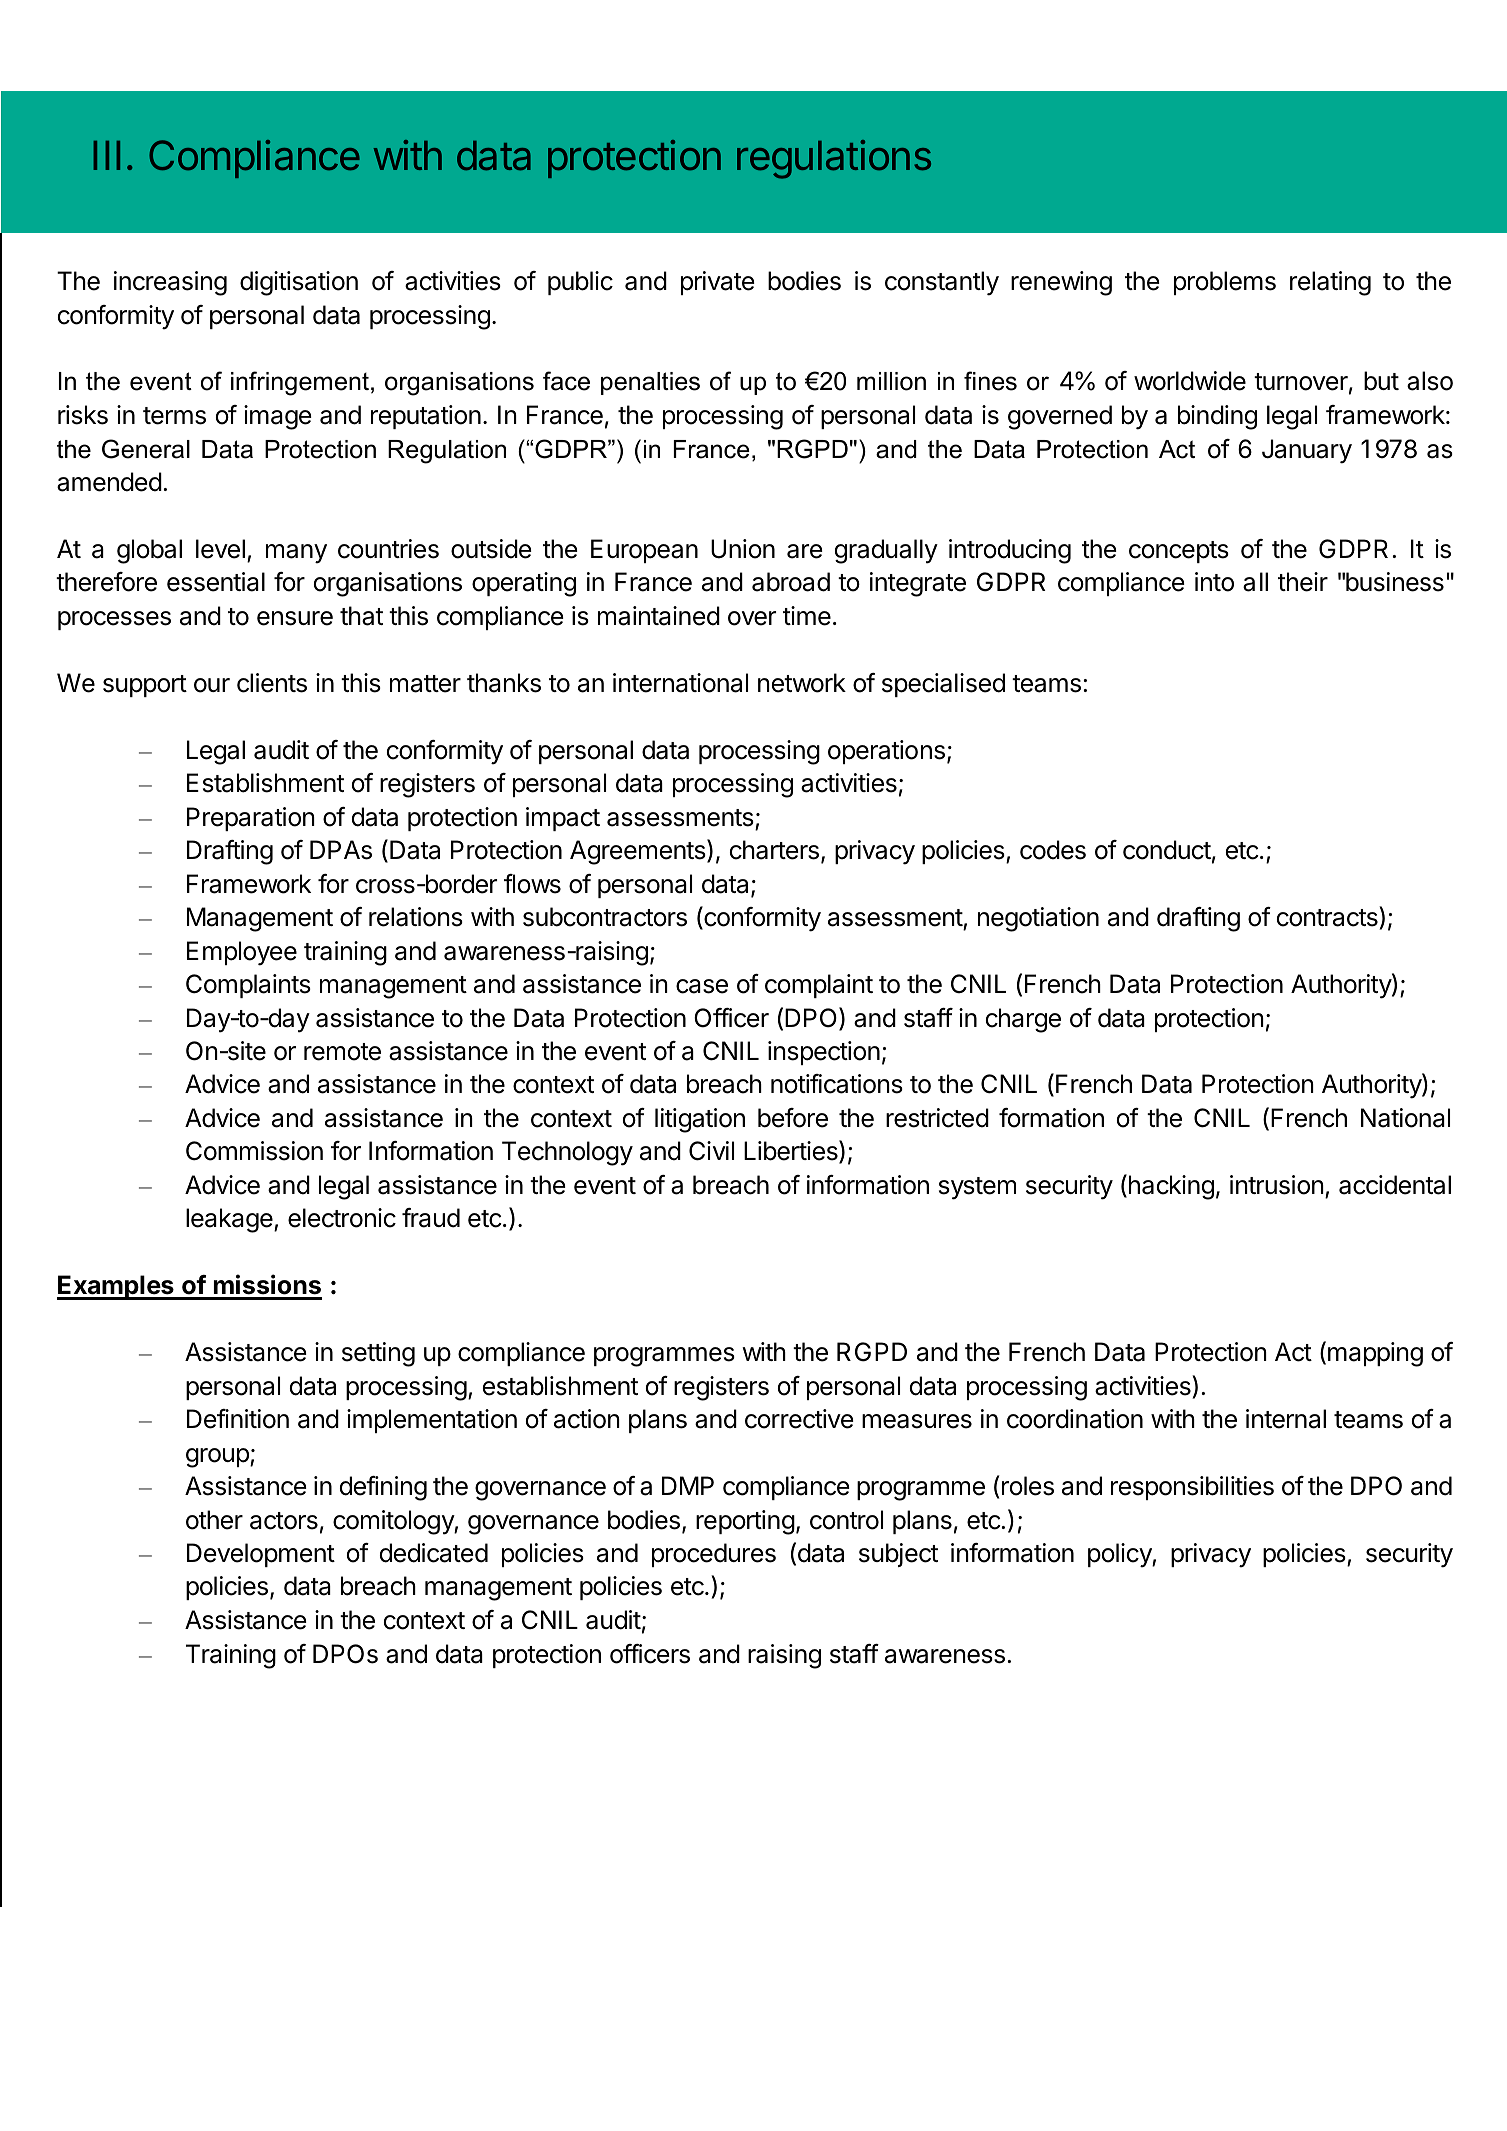 The image size is (1507, 2131). Describe the element at coordinates (1225, 283) in the screenshot. I see `problems` at that location.
